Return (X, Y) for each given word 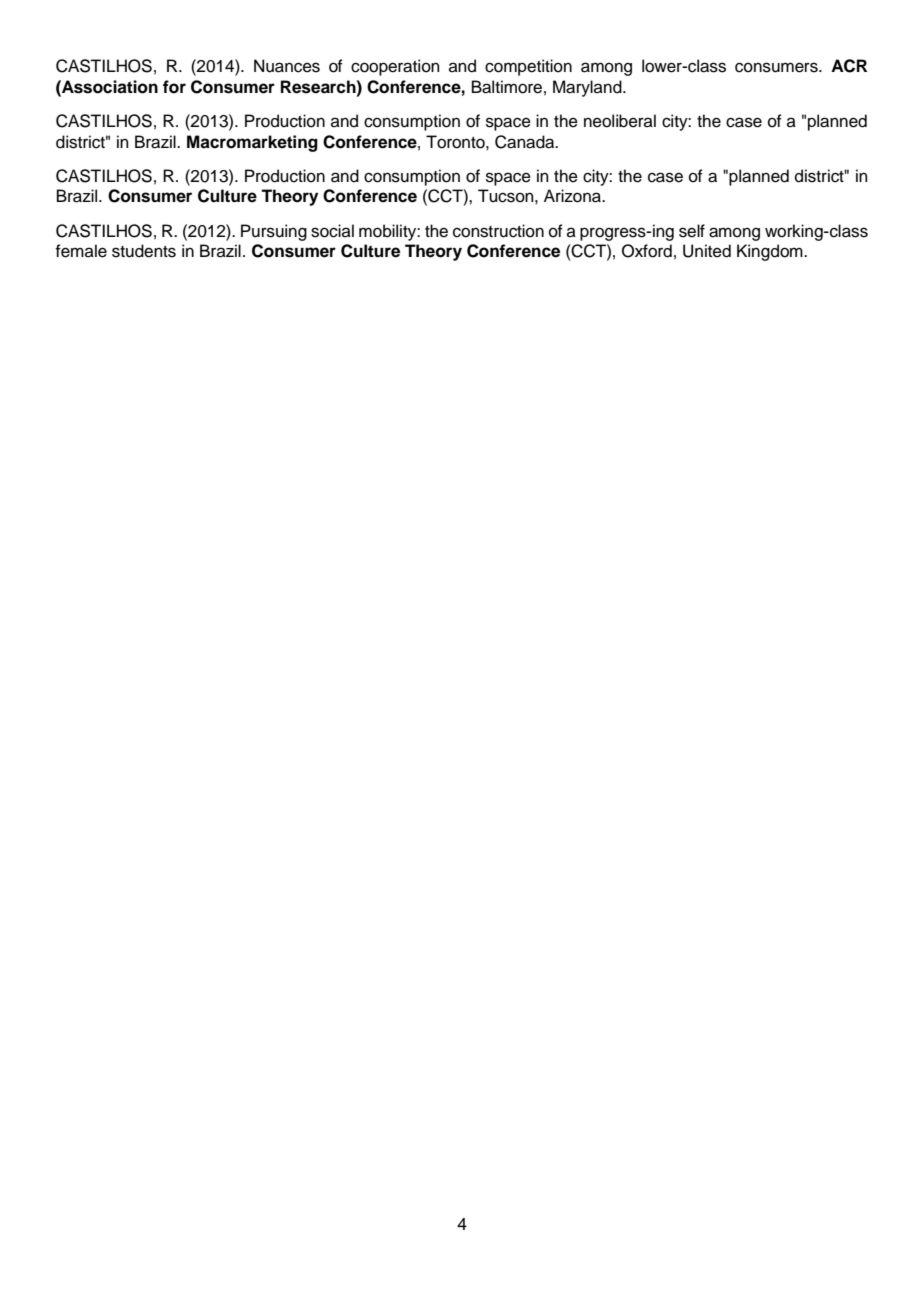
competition (528, 67)
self (692, 231)
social (332, 231)
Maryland (588, 88)
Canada (526, 142)
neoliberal (620, 121)
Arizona (573, 196)
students (144, 251)
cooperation (395, 67)
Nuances (287, 66)
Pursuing (274, 232)
